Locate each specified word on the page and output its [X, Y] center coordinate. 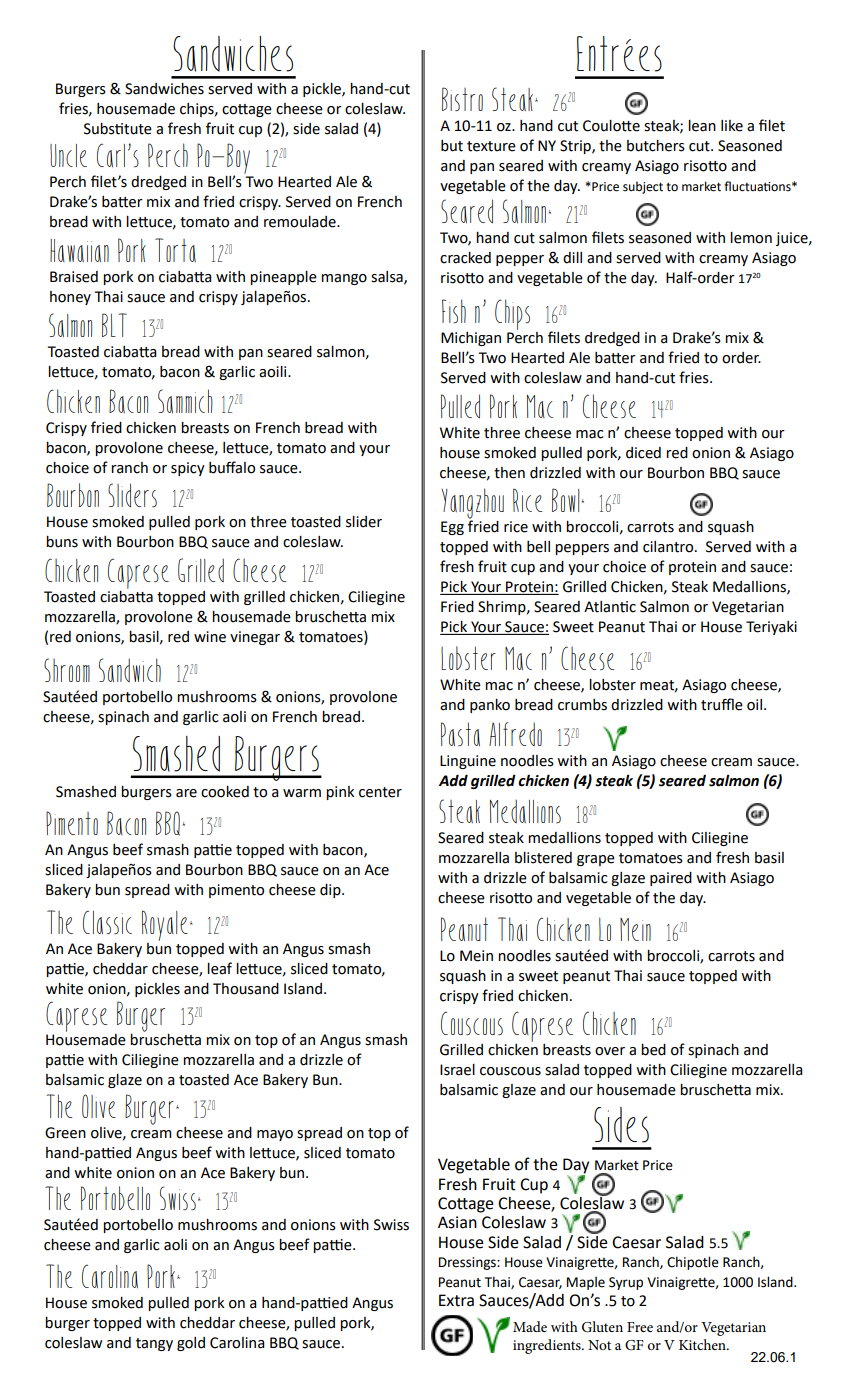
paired [671, 879]
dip [331, 891]
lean [702, 126]
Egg [452, 528]
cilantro [669, 547]
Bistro [462, 99]
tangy [154, 1344]
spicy [188, 469]
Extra [456, 1300]
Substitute [118, 129]
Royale [165, 925]
